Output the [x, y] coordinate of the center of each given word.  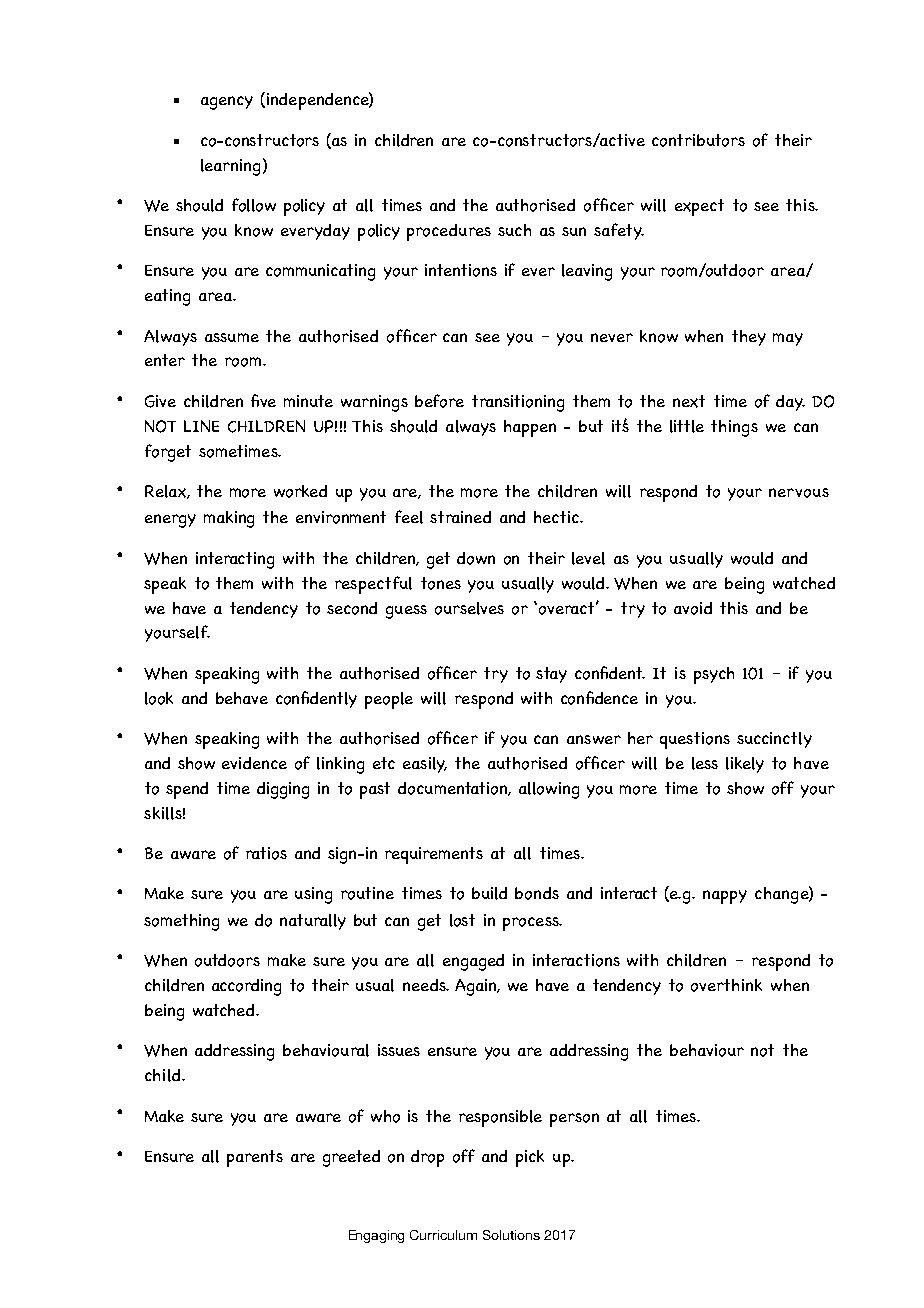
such [514, 230]
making [229, 519]
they [749, 338]
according [246, 987]
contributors [698, 140]
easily [425, 765]
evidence [254, 763]
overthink [726, 985]
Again [477, 987]
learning [230, 167]
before [439, 401]
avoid [693, 608]
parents [255, 1158]
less [705, 763]
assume [232, 337]
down [476, 558]
